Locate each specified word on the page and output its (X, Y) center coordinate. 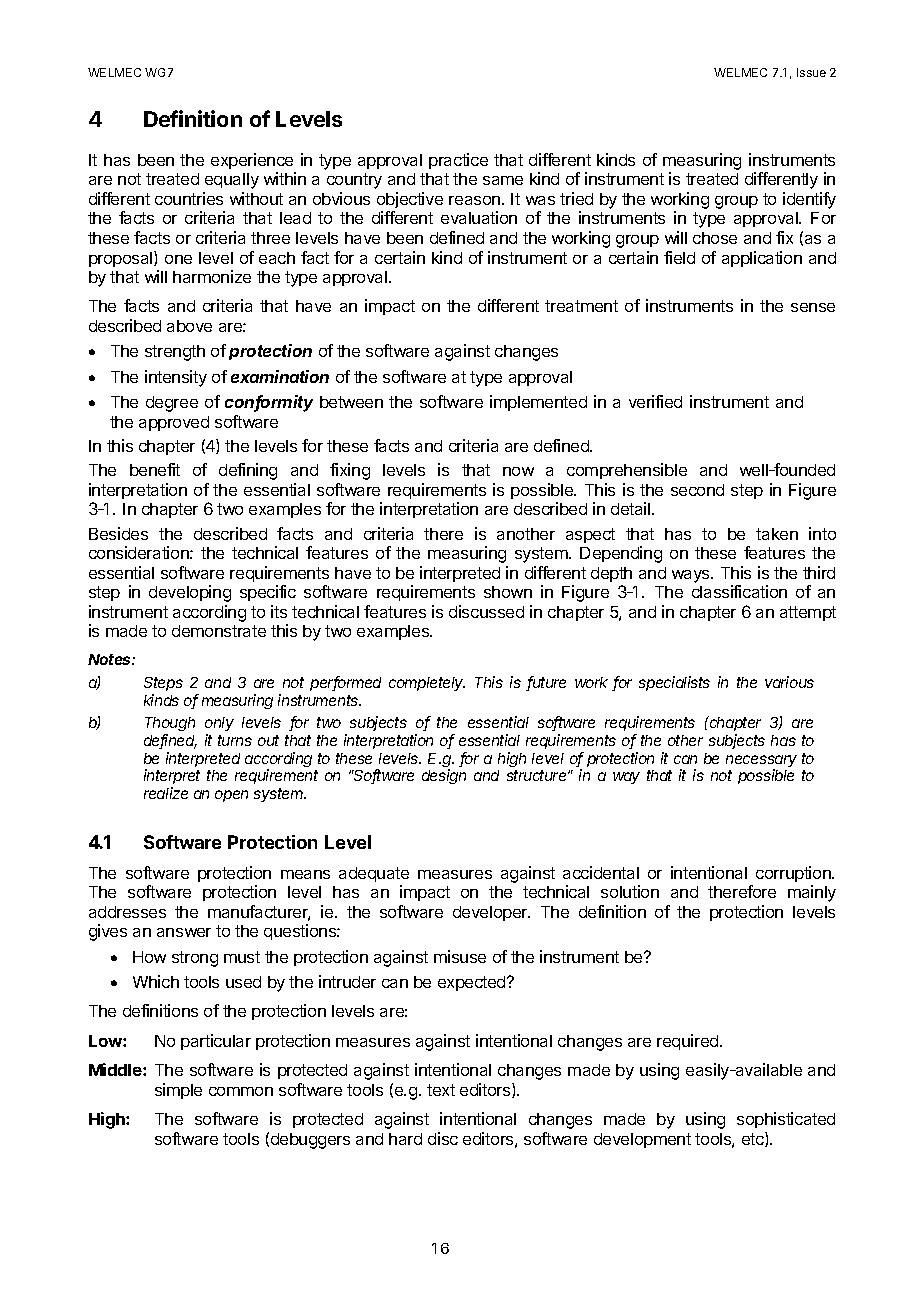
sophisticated (786, 1120)
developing (190, 593)
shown (508, 592)
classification (739, 591)
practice (458, 161)
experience (252, 161)
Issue (811, 72)
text (441, 1090)
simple (178, 1091)
